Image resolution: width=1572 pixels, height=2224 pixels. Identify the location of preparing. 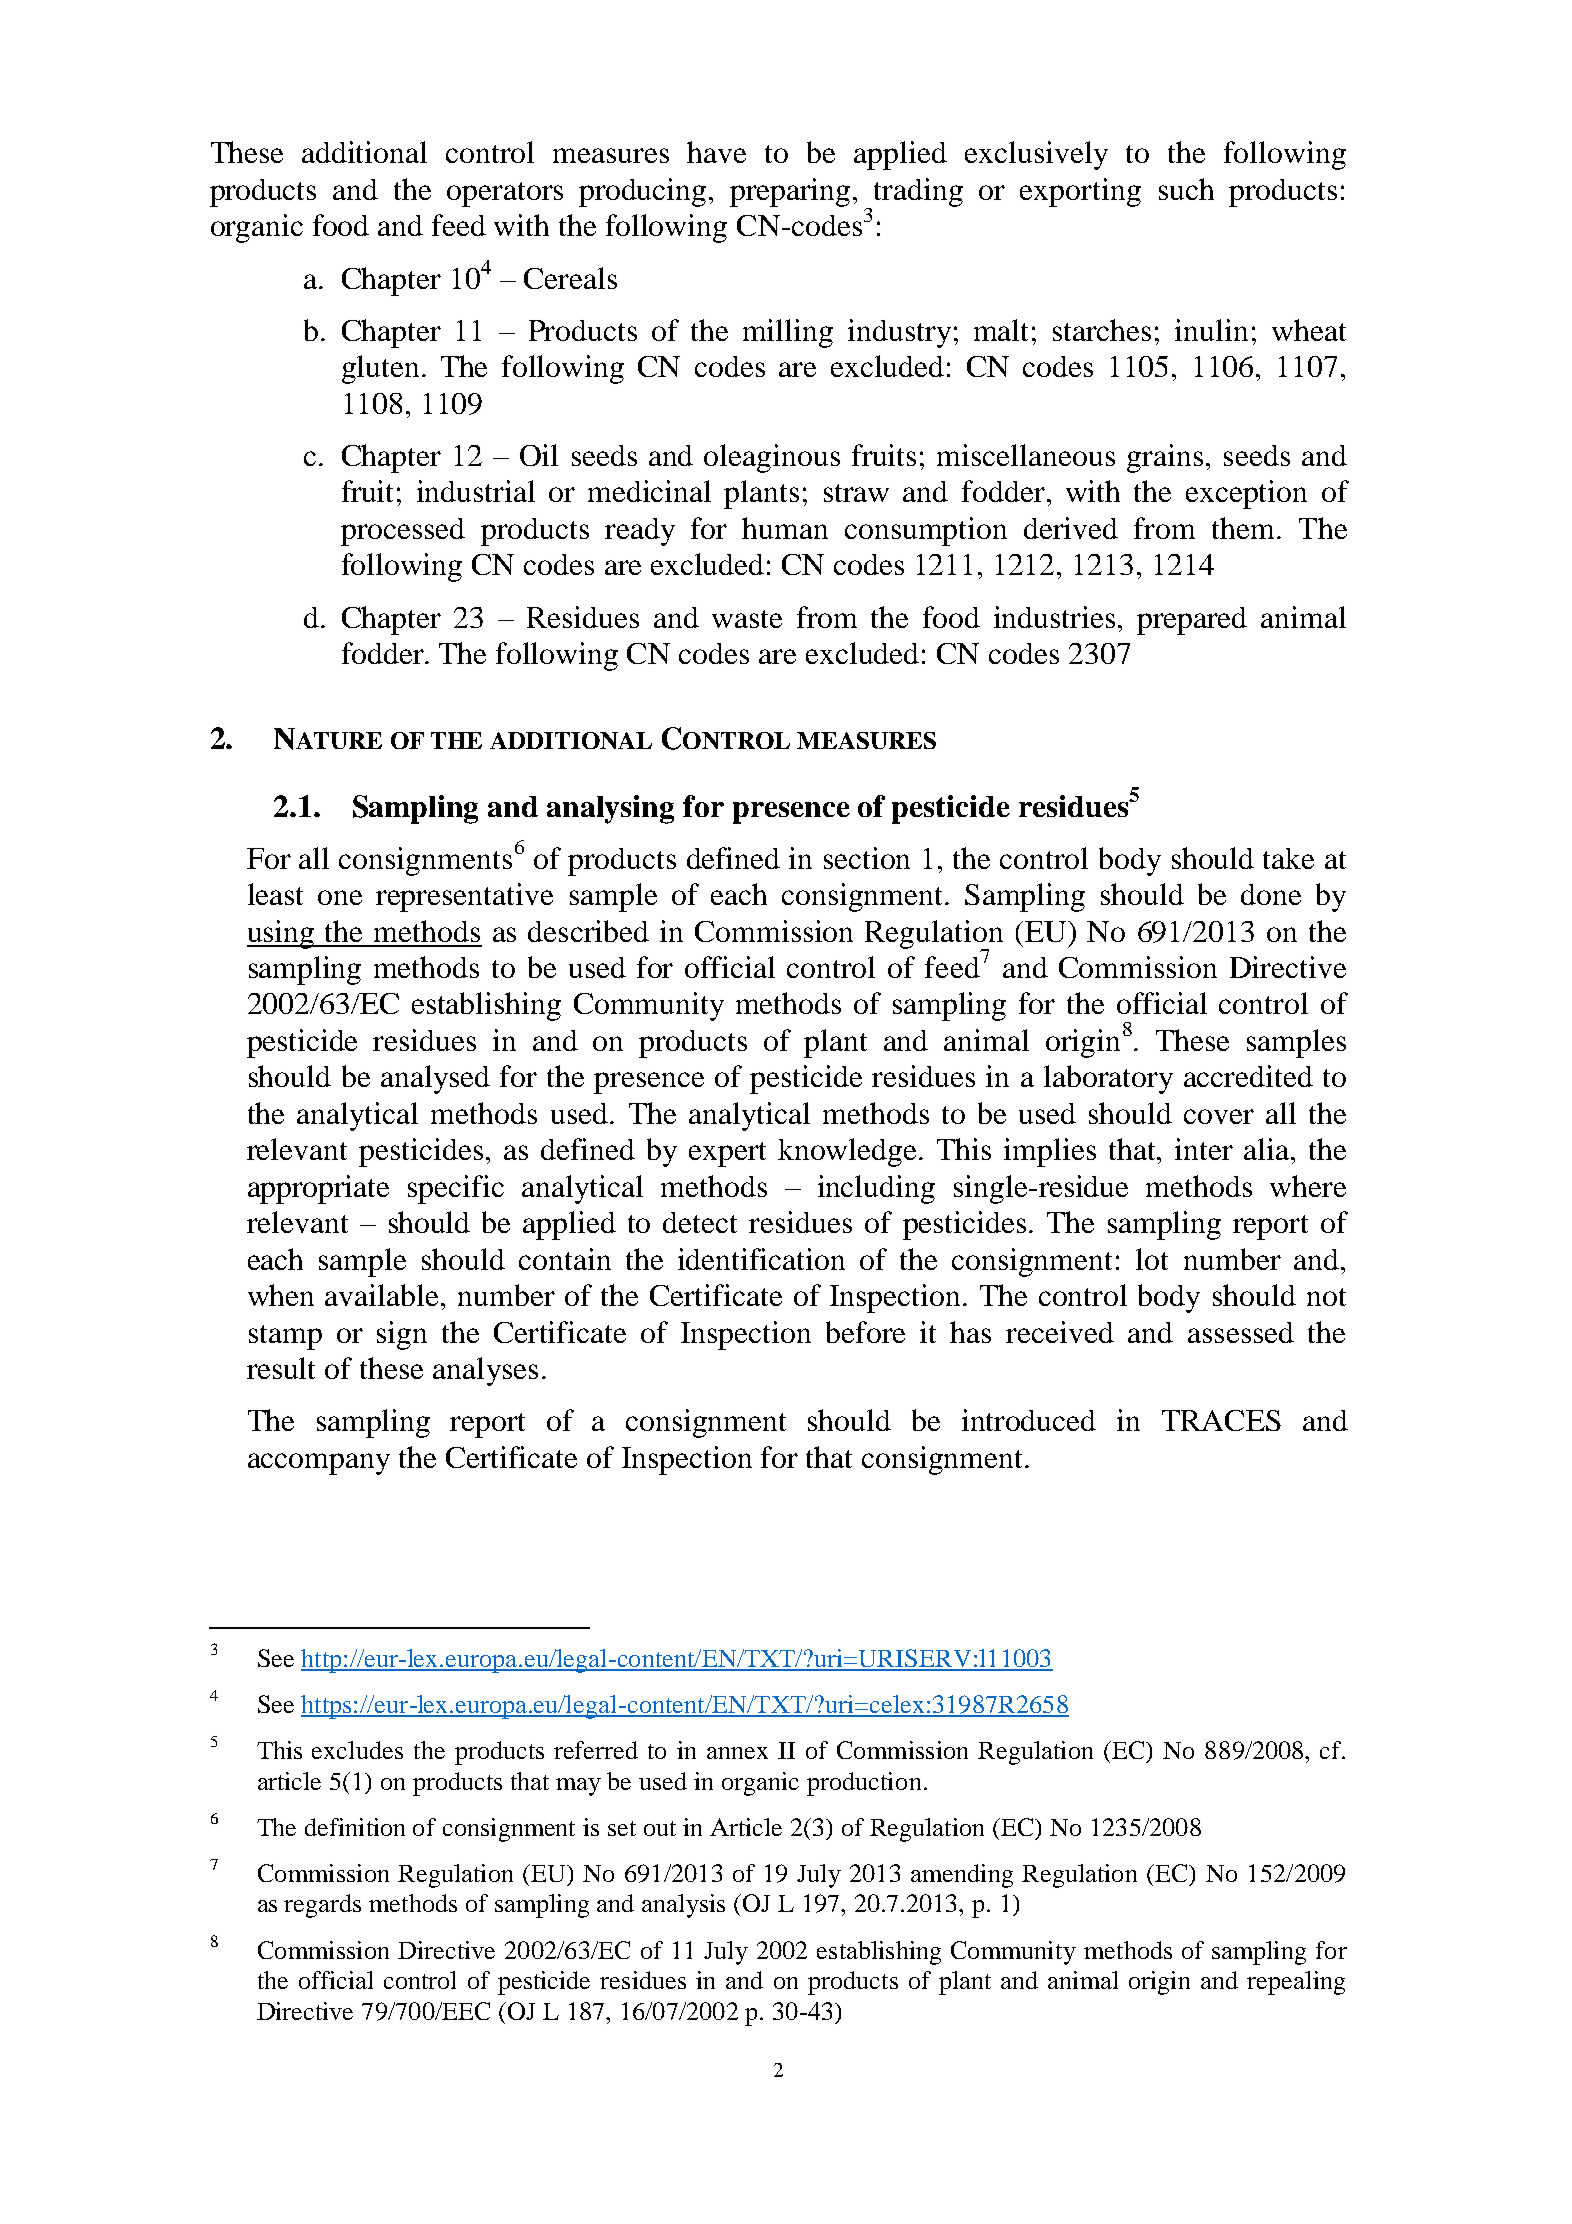
(792, 192).
